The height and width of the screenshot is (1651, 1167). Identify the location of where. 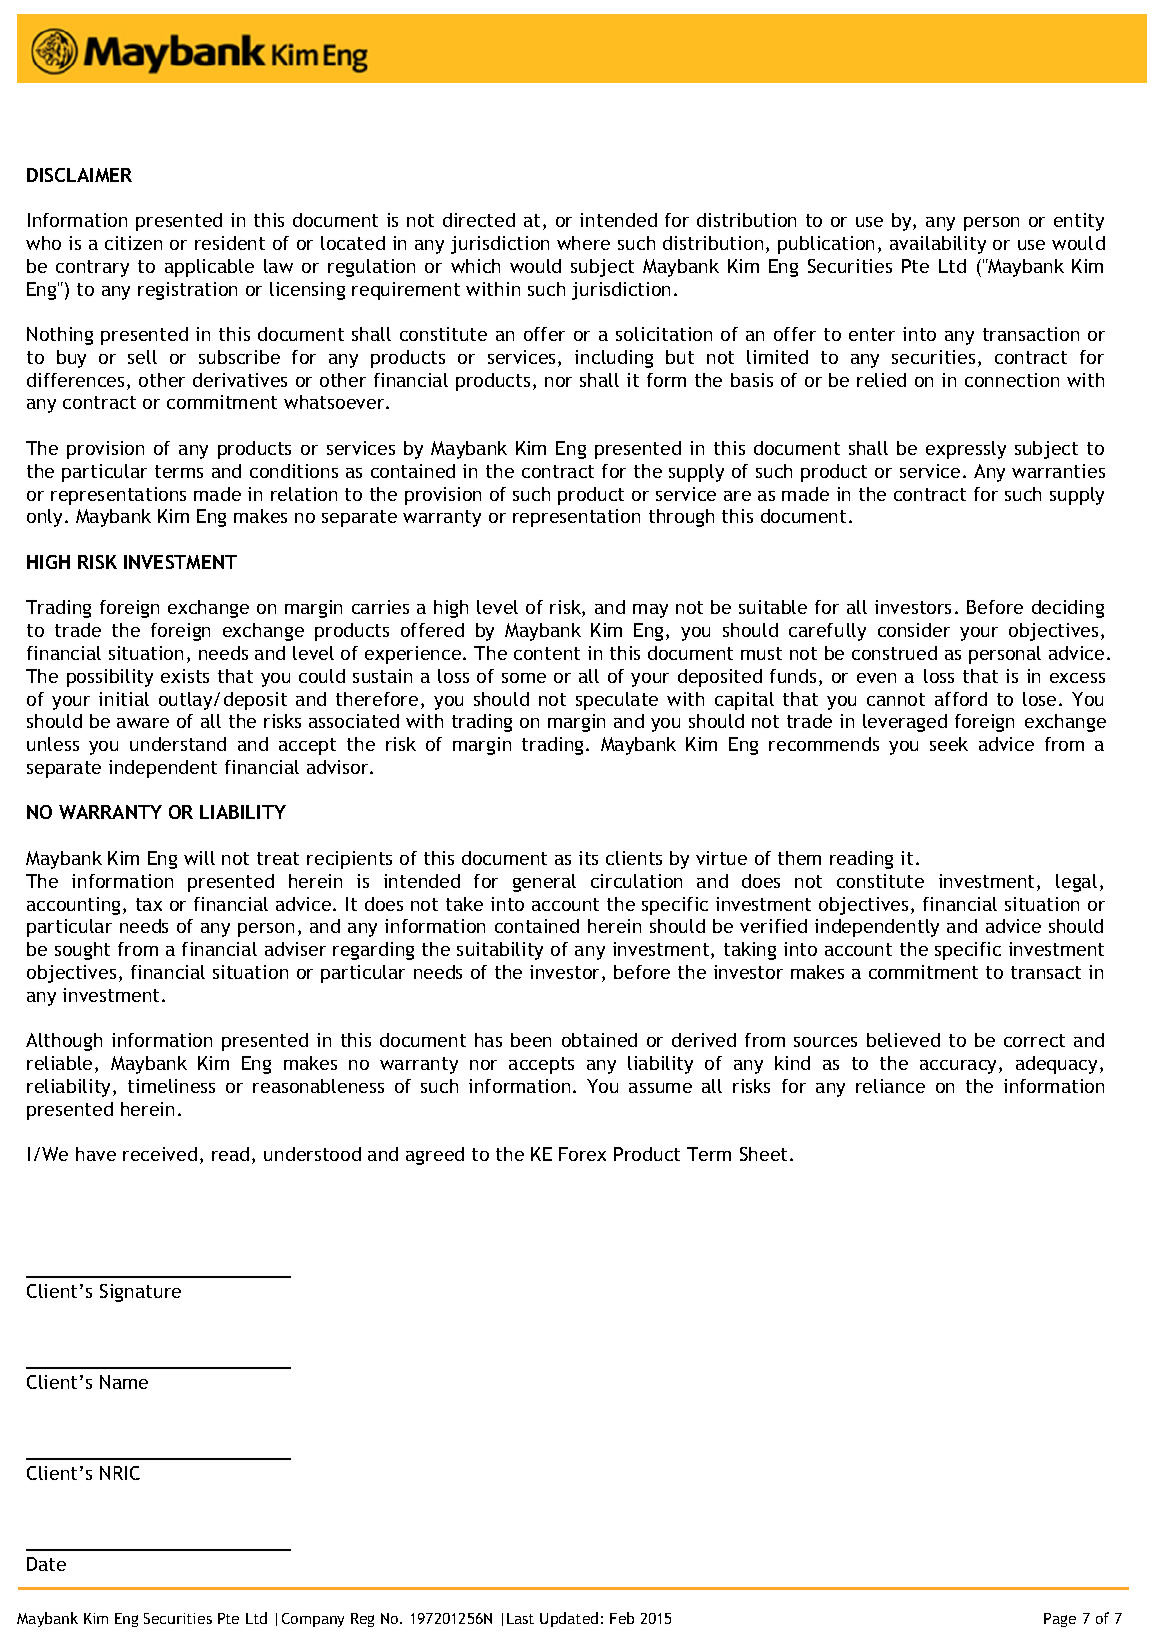
(583, 243).
